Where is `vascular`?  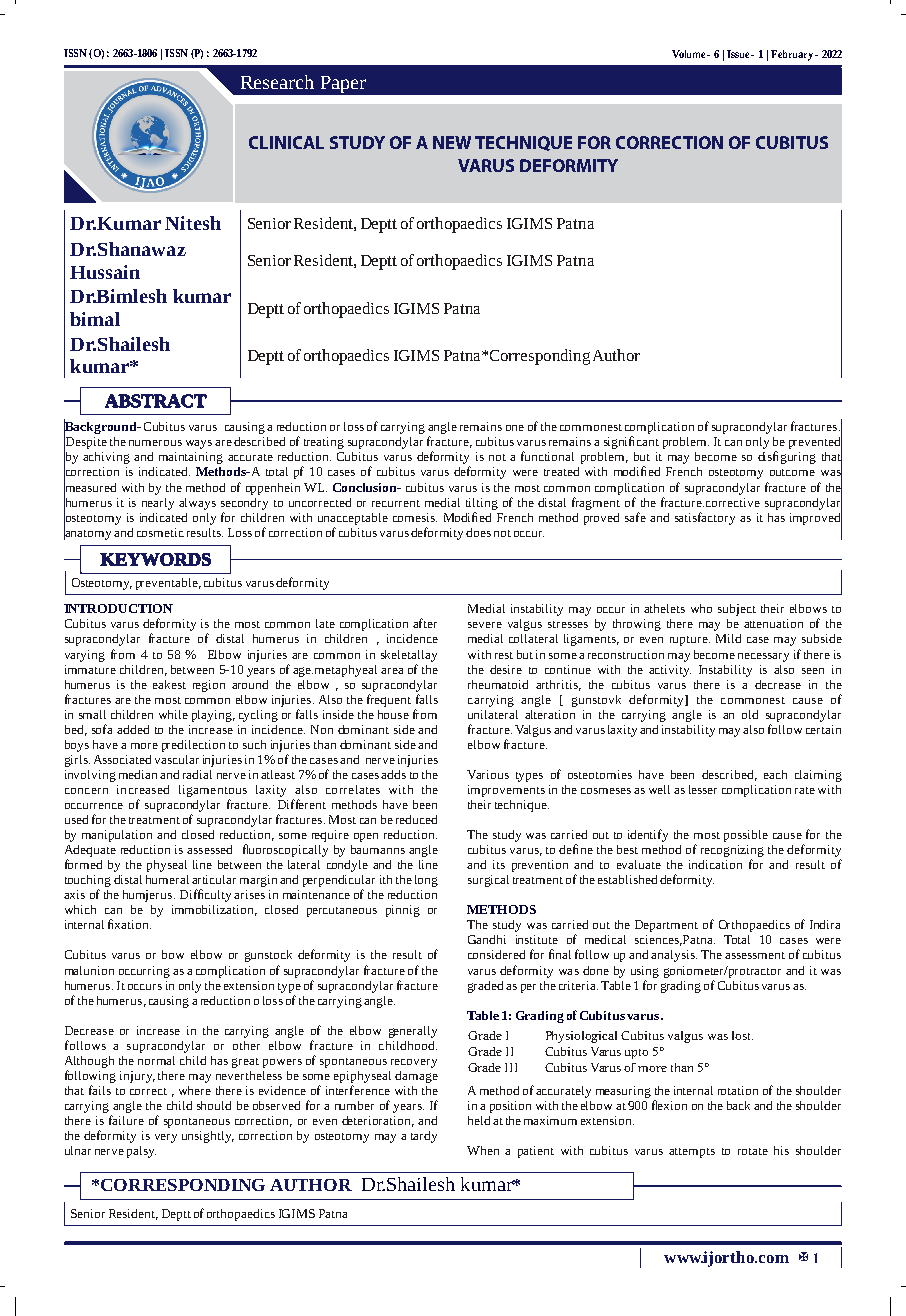
vascular is located at coordinates (177, 759).
